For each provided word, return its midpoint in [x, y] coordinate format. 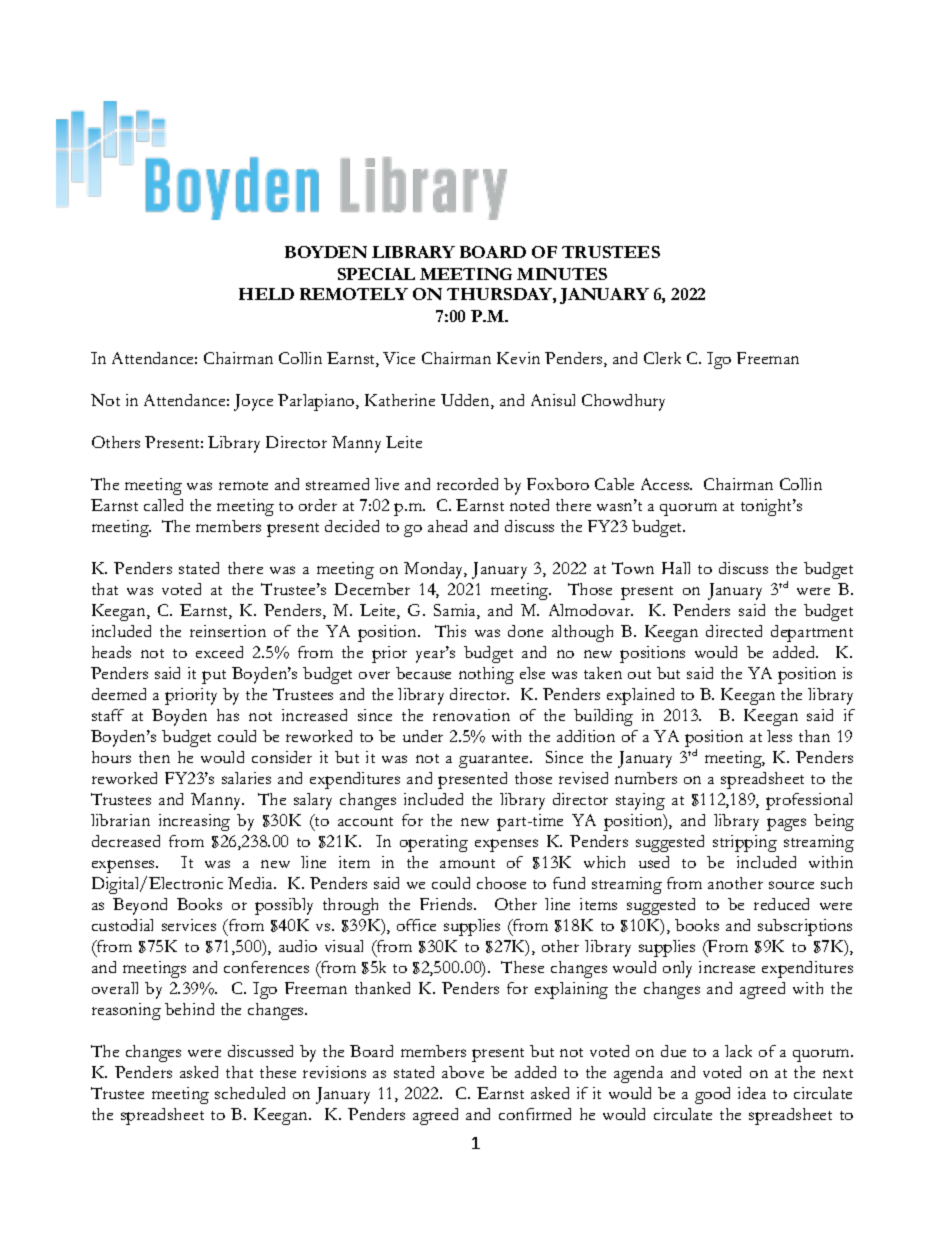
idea [752, 1093]
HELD [266, 294]
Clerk [662, 358]
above [463, 1072]
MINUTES [562, 274]
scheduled [250, 1093]
